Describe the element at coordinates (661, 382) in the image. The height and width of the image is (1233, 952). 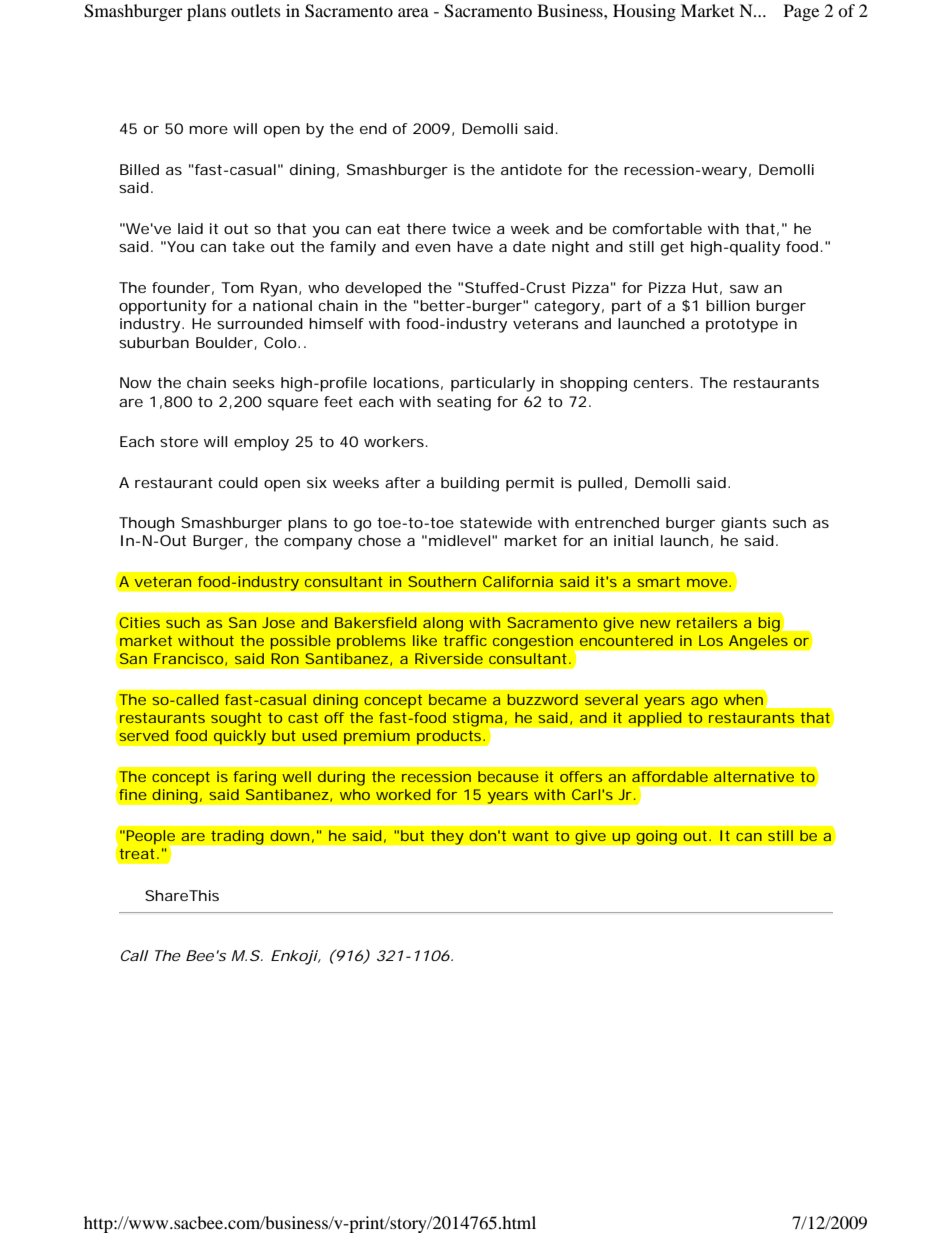
I see `centers` at that location.
